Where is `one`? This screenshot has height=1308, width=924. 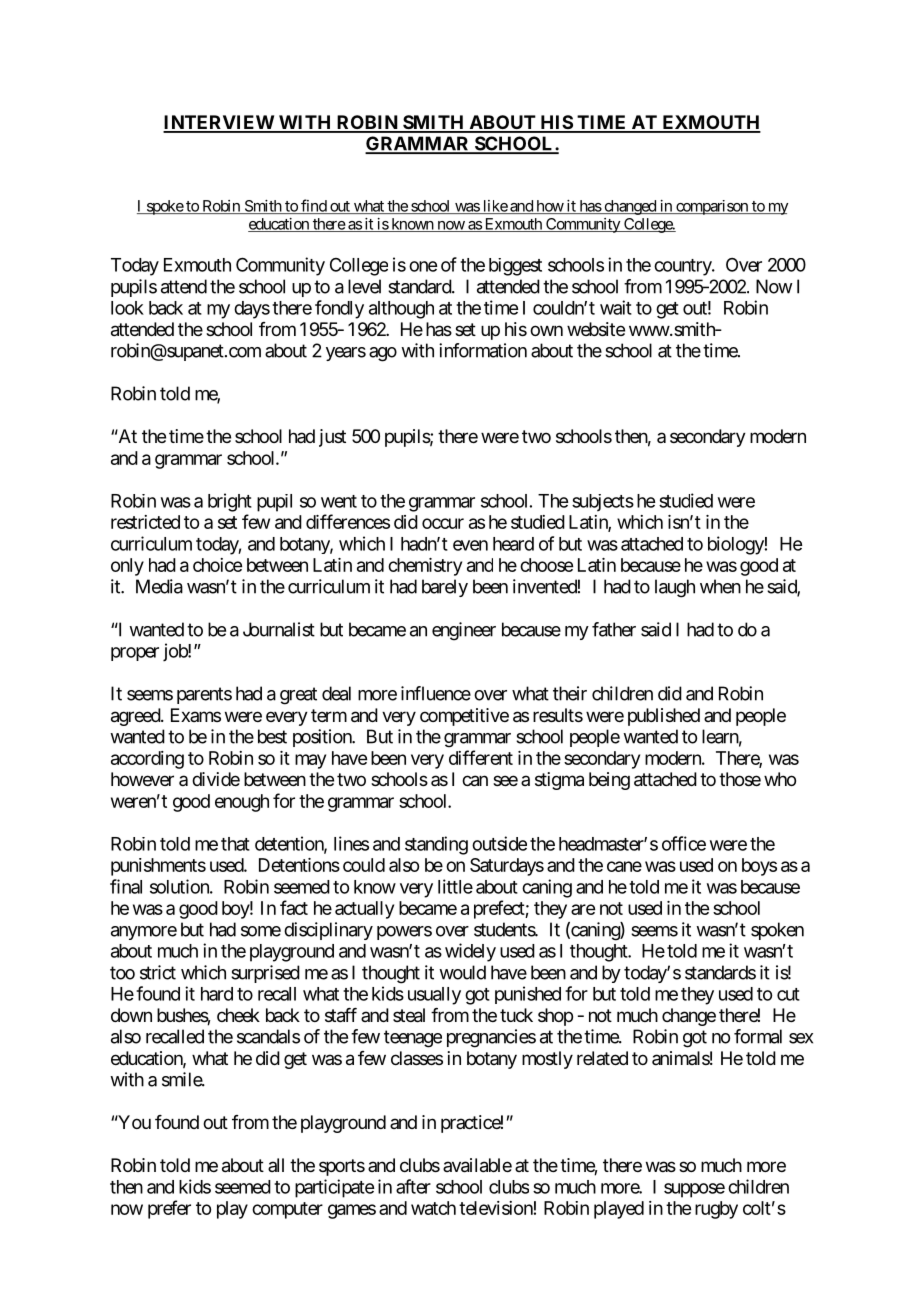 one is located at coordinates (423, 266).
